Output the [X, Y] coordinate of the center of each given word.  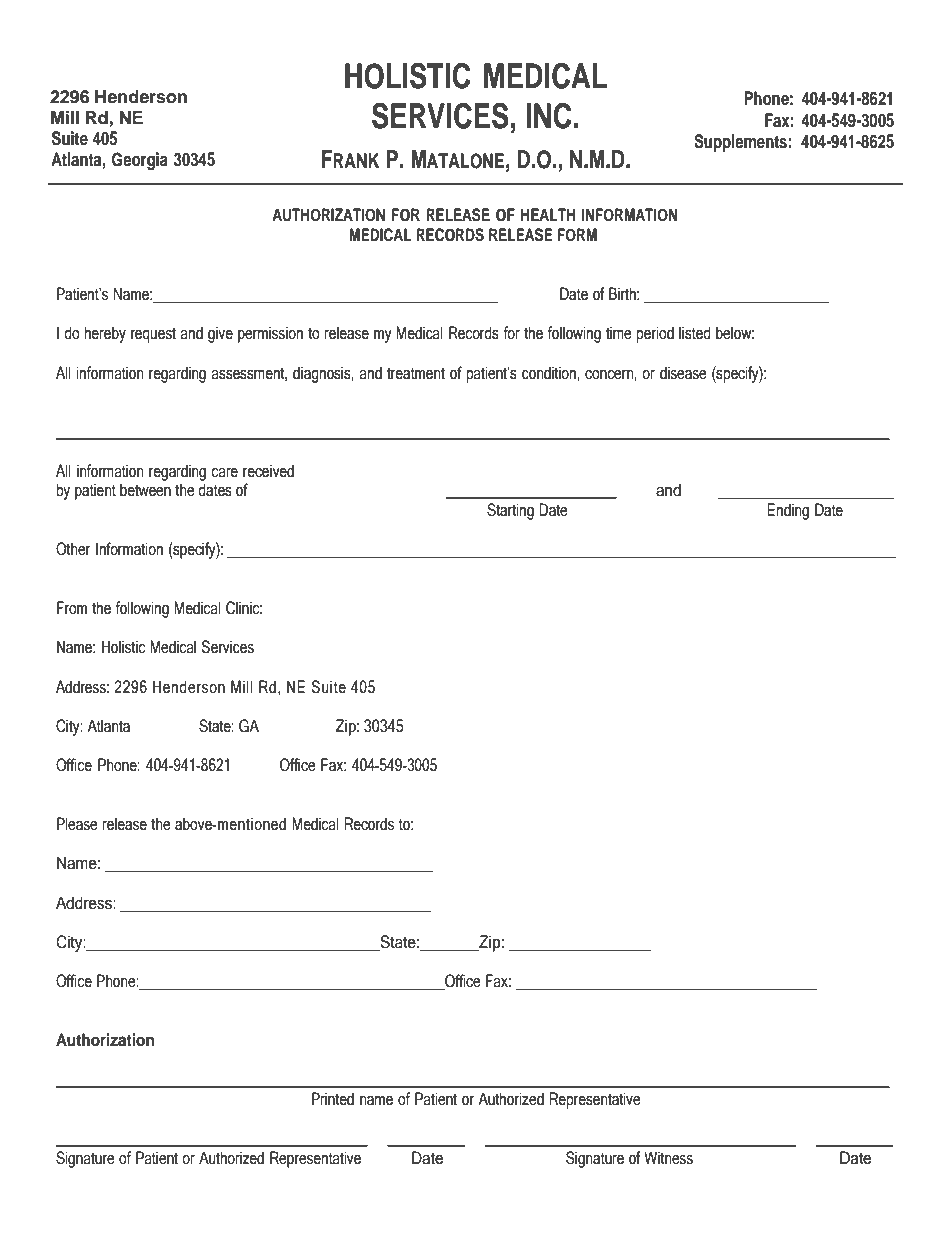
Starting [510, 511]
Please [77, 824]
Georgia [140, 161]
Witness [668, 1158]
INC [549, 115]
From [72, 608]
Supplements [740, 143]
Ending [788, 511]
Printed [333, 1099]
